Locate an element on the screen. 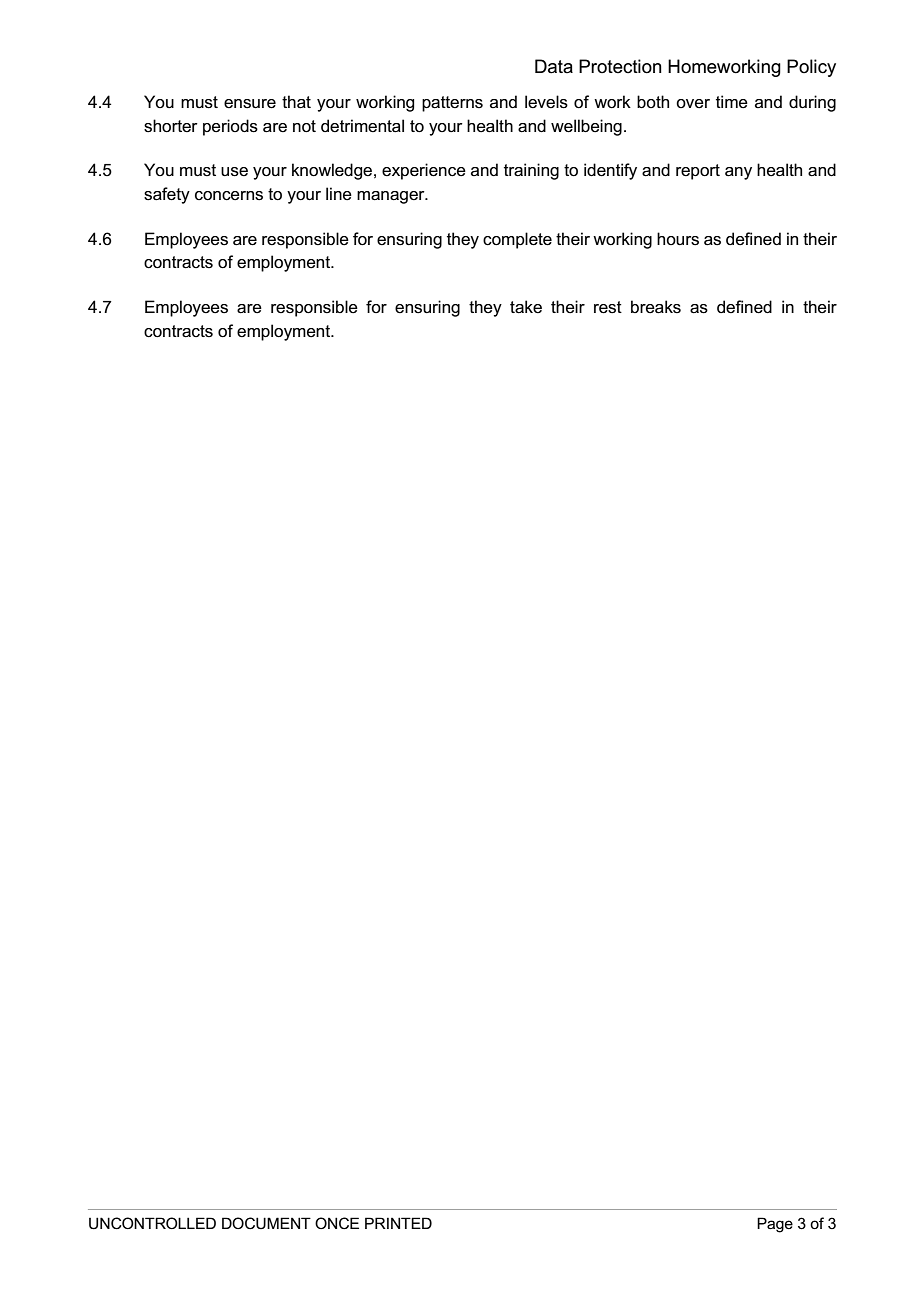 This screenshot has width=924, height=1308. time is located at coordinates (732, 102).
